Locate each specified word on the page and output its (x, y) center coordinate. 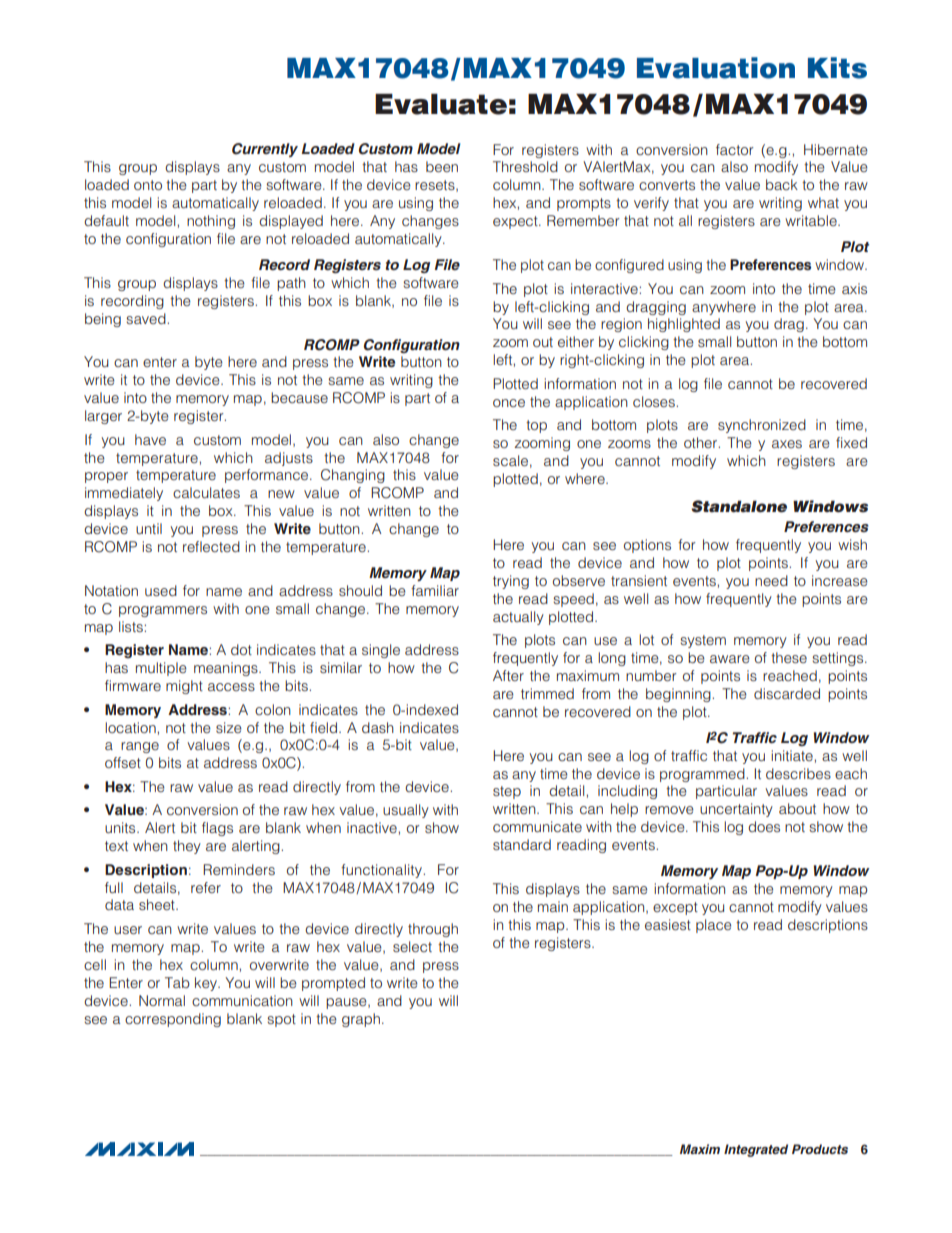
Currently (265, 150)
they (187, 847)
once (509, 403)
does (764, 826)
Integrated (756, 1150)
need (771, 580)
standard (522, 844)
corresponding (173, 1020)
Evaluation (716, 68)
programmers (163, 611)
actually (518, 618)
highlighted (684, 325)
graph (361, 1020)
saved (147, 318)
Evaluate (441, 104)
